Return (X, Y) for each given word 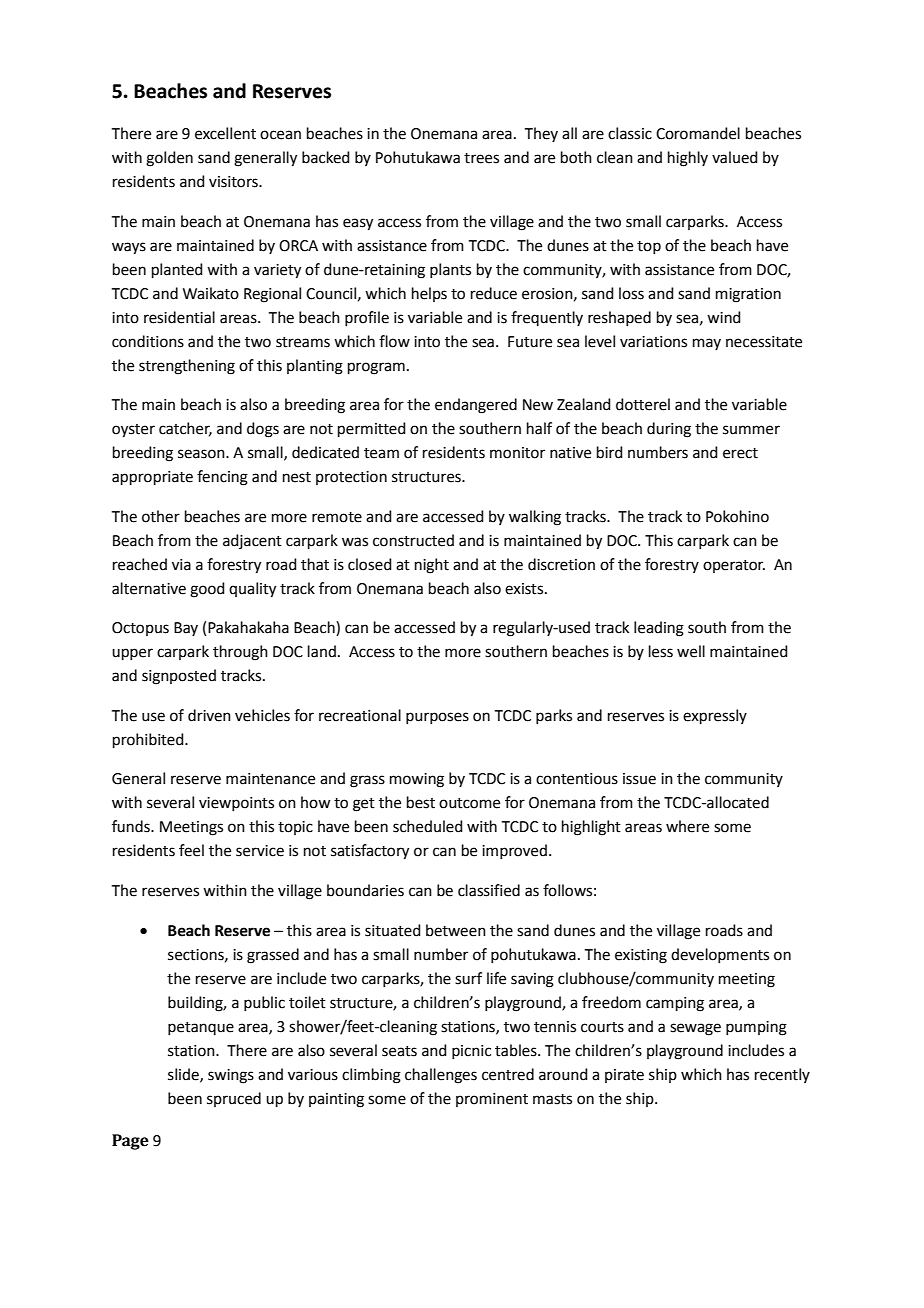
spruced (234, 1099)
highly (688, 159)
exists (525, 589)
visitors (234, 182)
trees (481, 158)
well (691, 651)
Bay (186, 629)
